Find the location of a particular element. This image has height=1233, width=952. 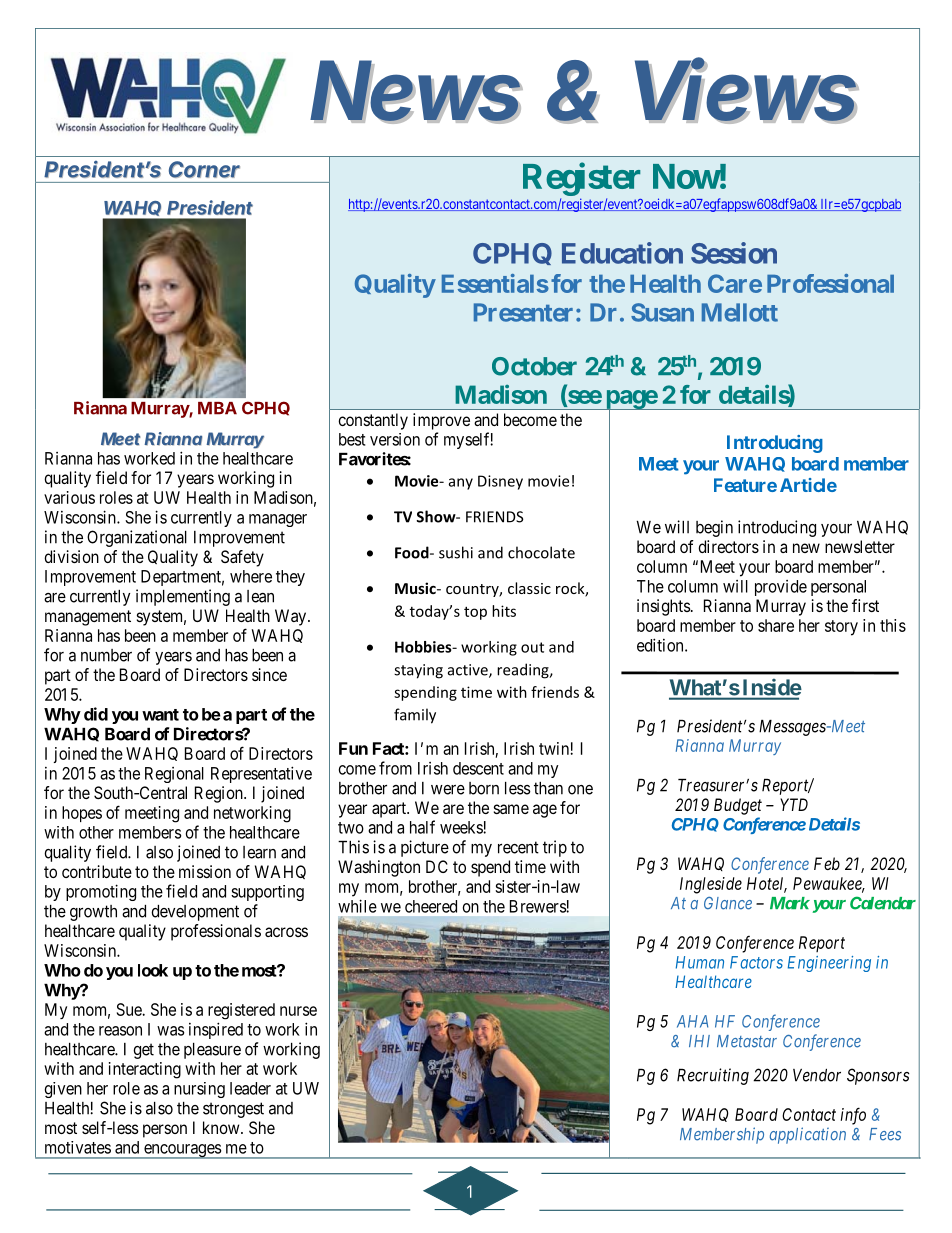

chocolate is located at coordinates (541, 552).
